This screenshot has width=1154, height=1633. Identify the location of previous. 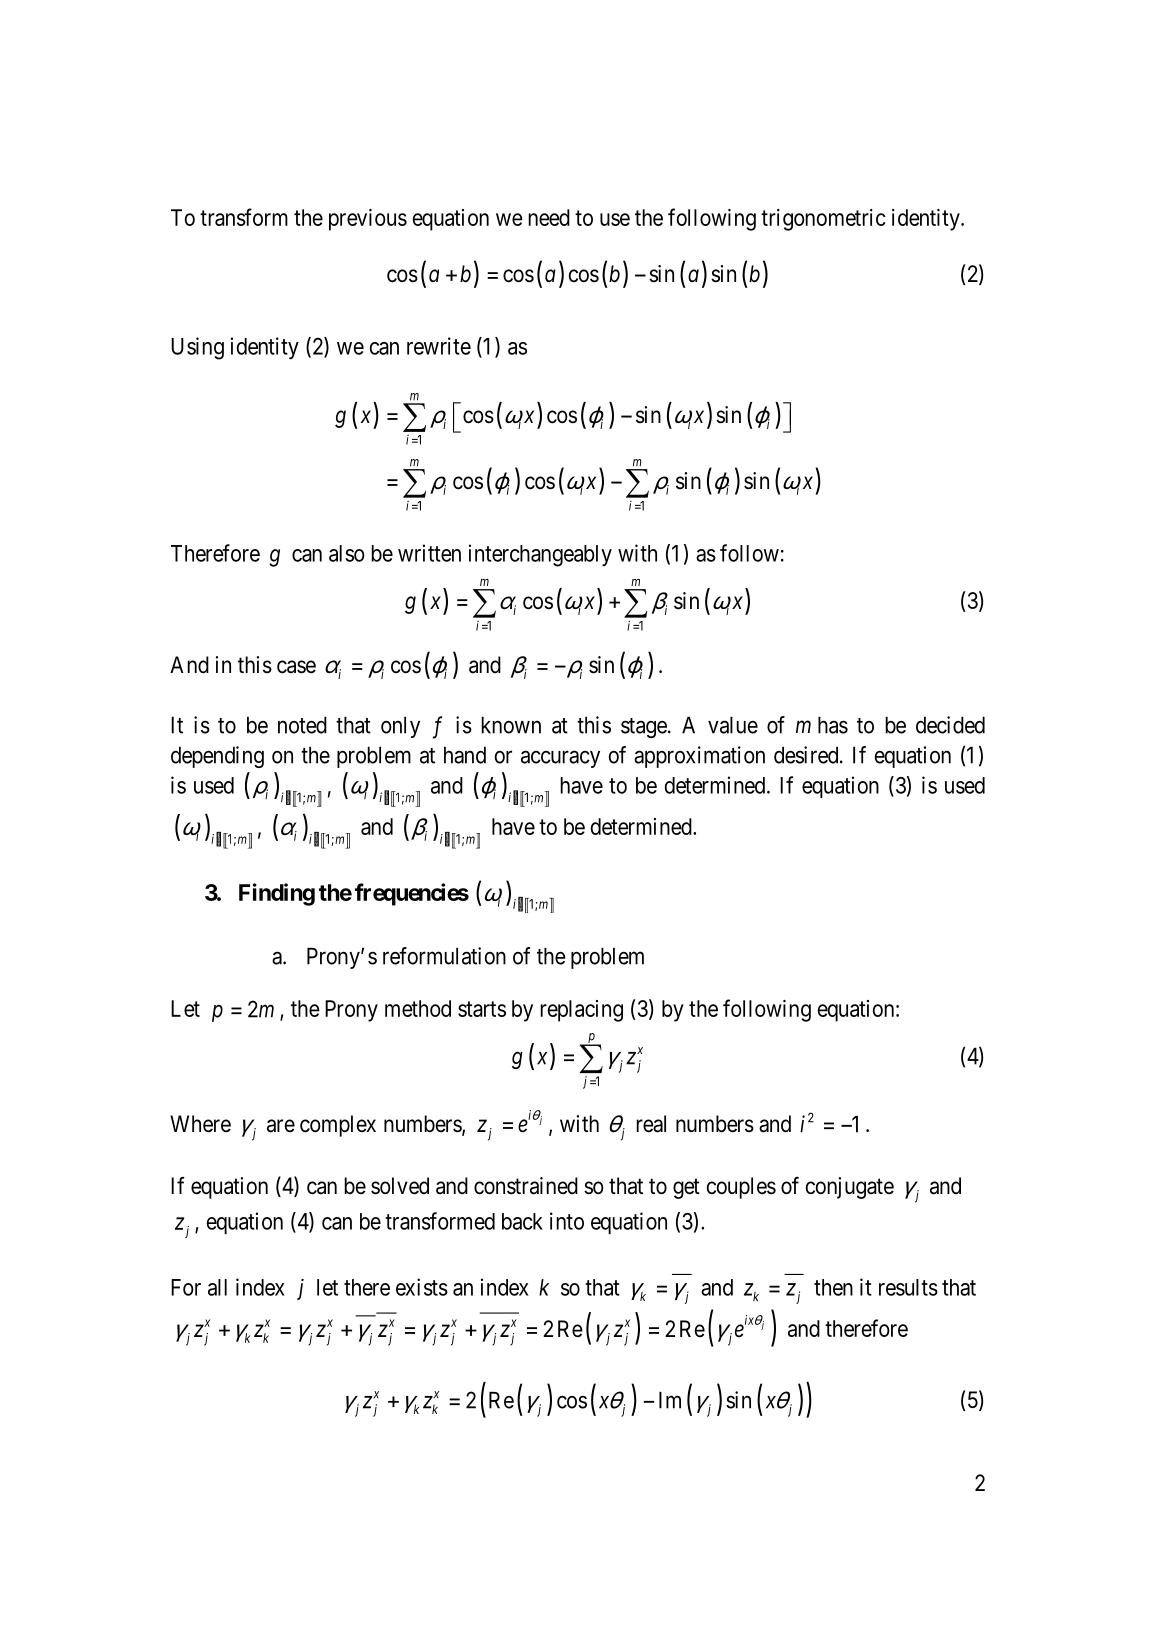
(368, 220).
